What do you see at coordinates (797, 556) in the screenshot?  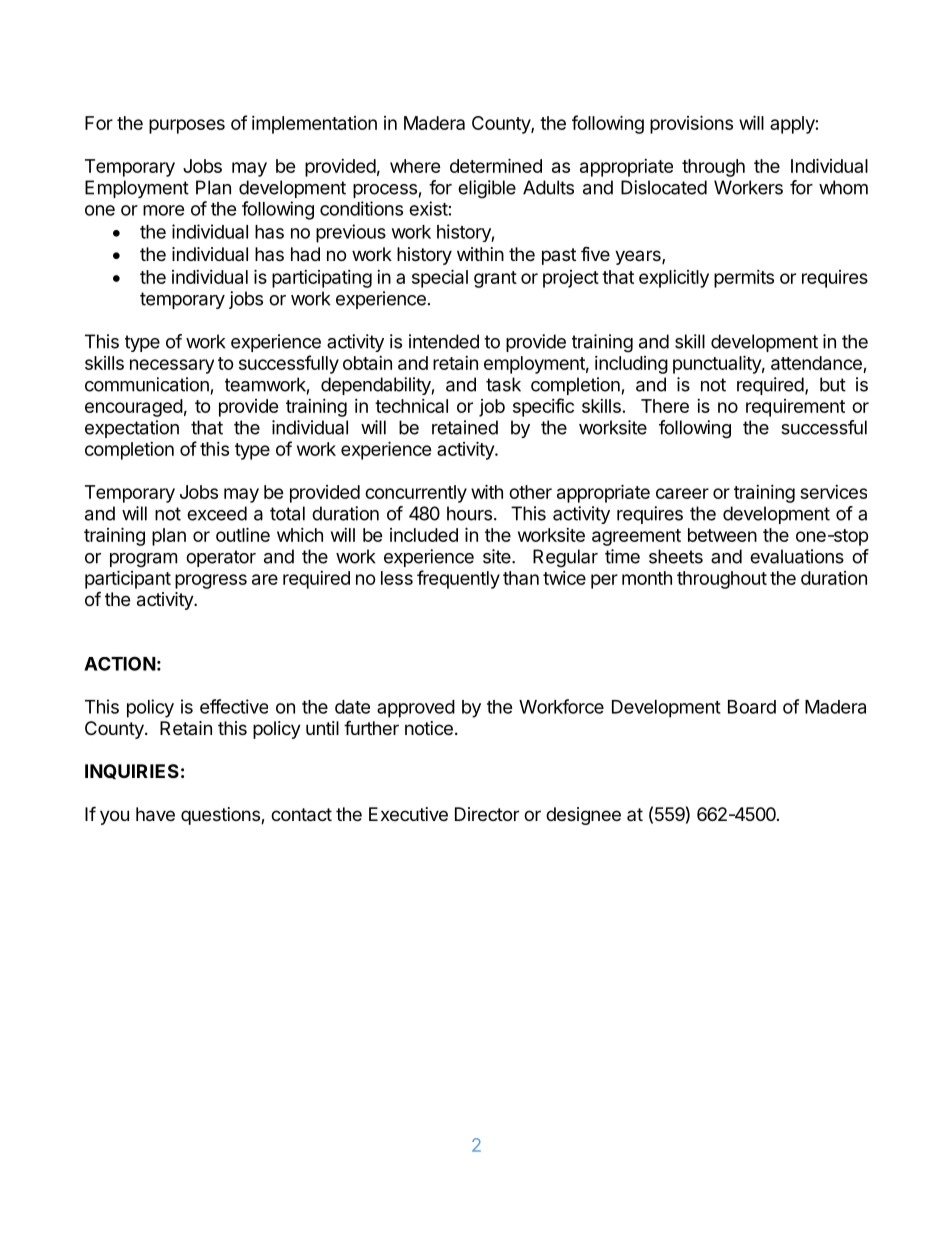 I see `evaluations` at bounding box center [797, 556].
